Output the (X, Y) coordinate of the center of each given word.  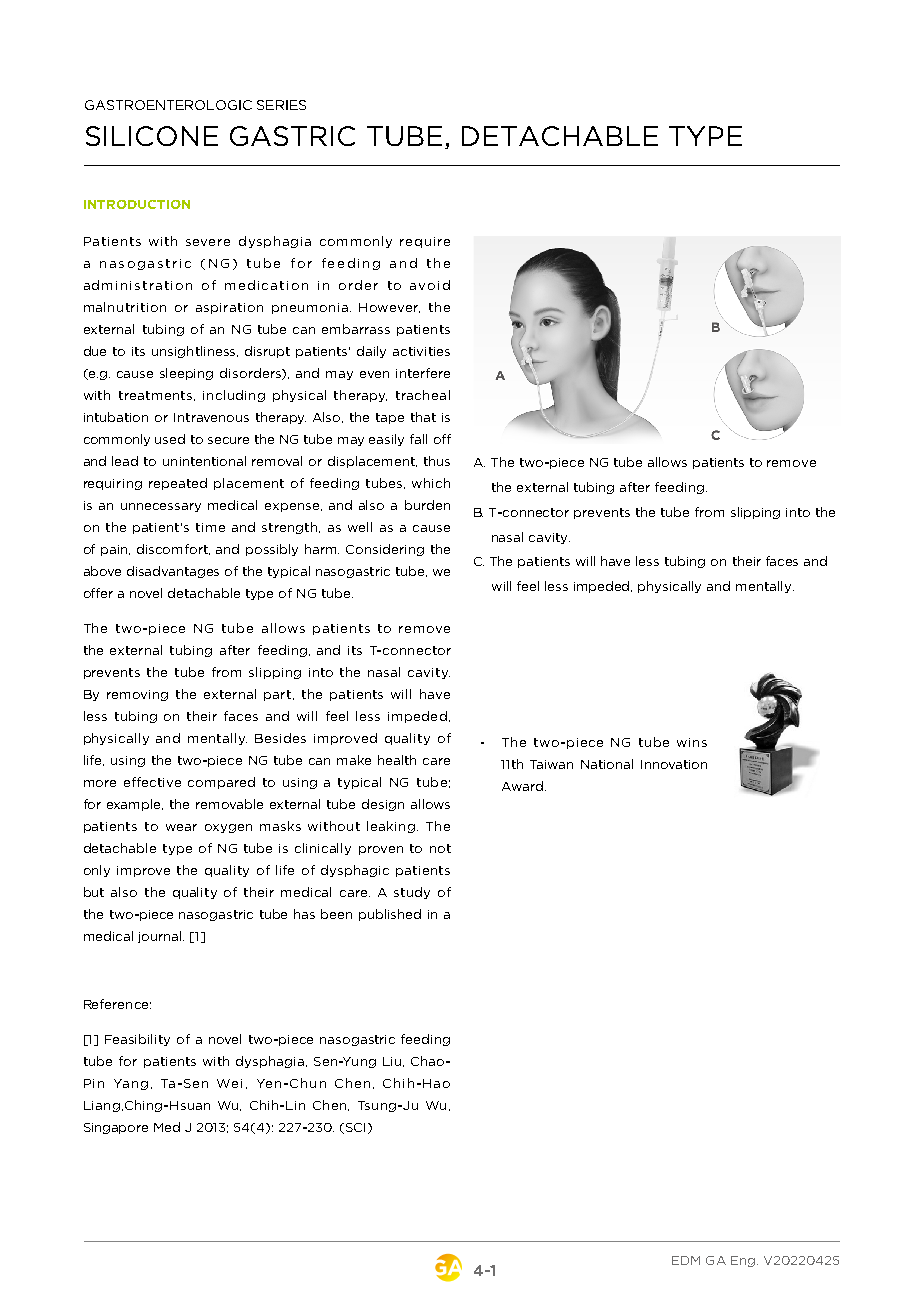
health (397, 760)
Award (522, 786)
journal (161, 937)
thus (437, 461)
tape (390, 418)
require (425, 242)
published (390, 915)
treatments (157, 396)
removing (137, 695)
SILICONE (152, 136)
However (389, 308)
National (607, 764)
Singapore (116, 1128)
